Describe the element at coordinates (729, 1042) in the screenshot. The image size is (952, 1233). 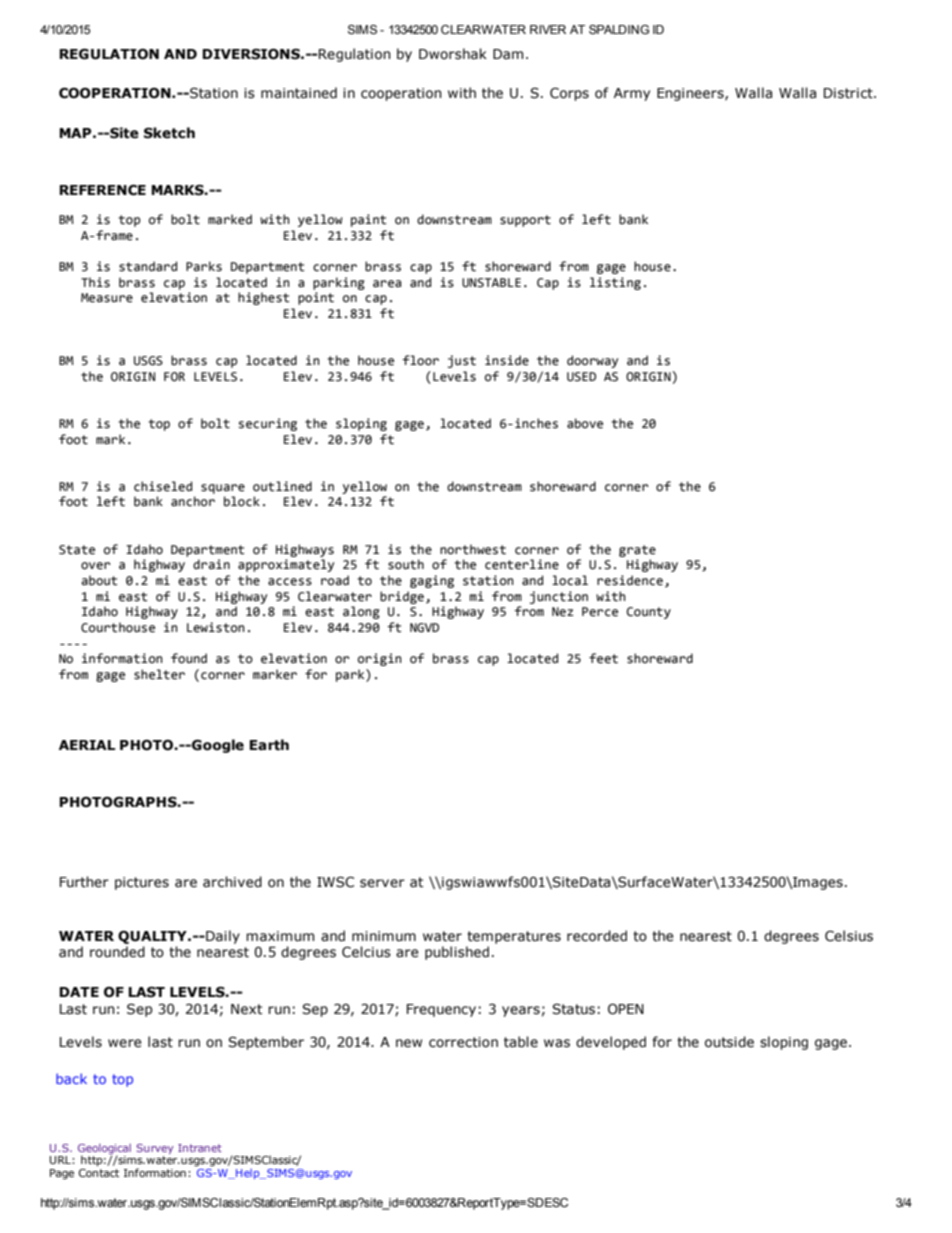
I see `outside` at that location.
